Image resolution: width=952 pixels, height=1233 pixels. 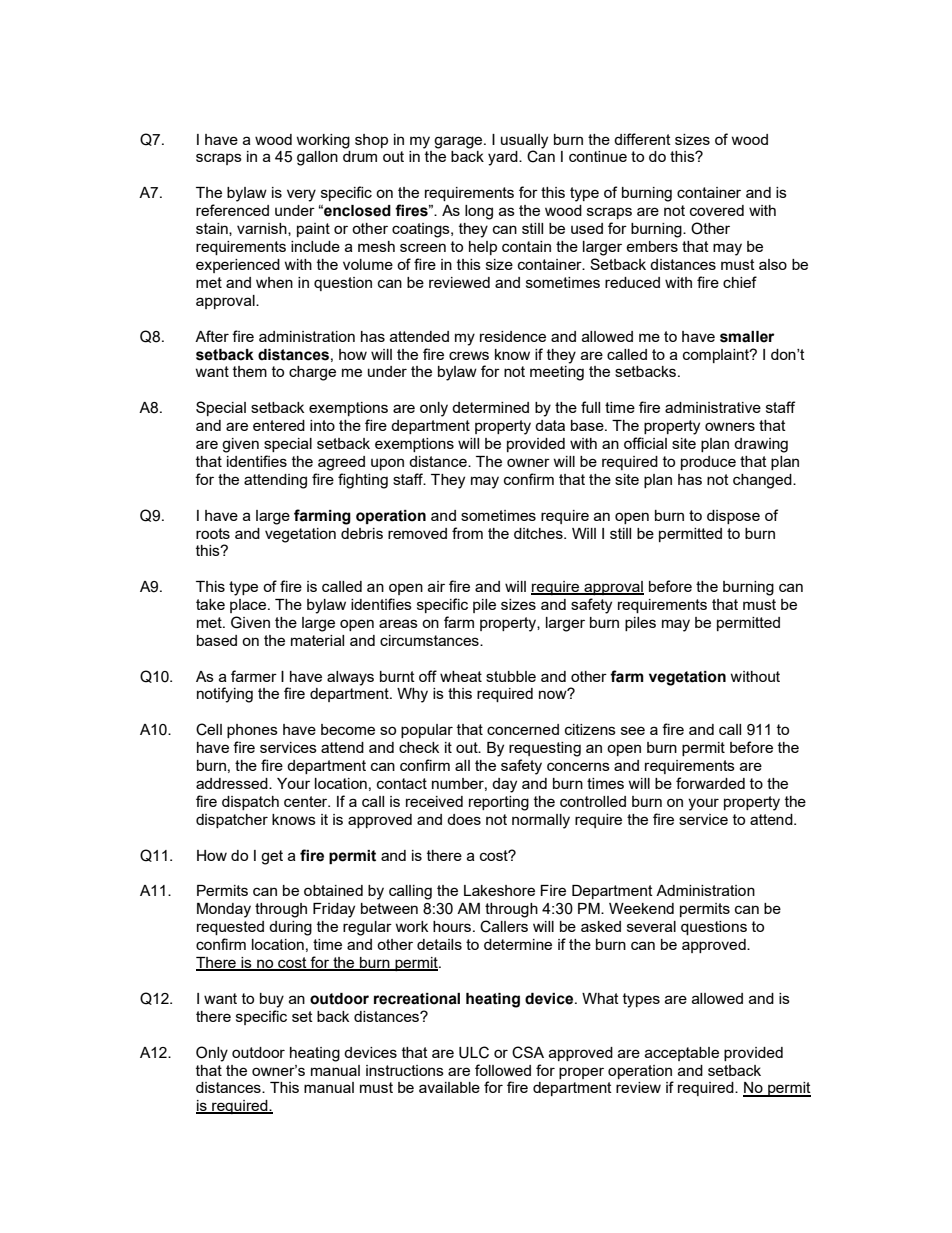 What do you see at coordinates (213, 533) in the page?
I see `roots` at bounding box center [213, 533].
